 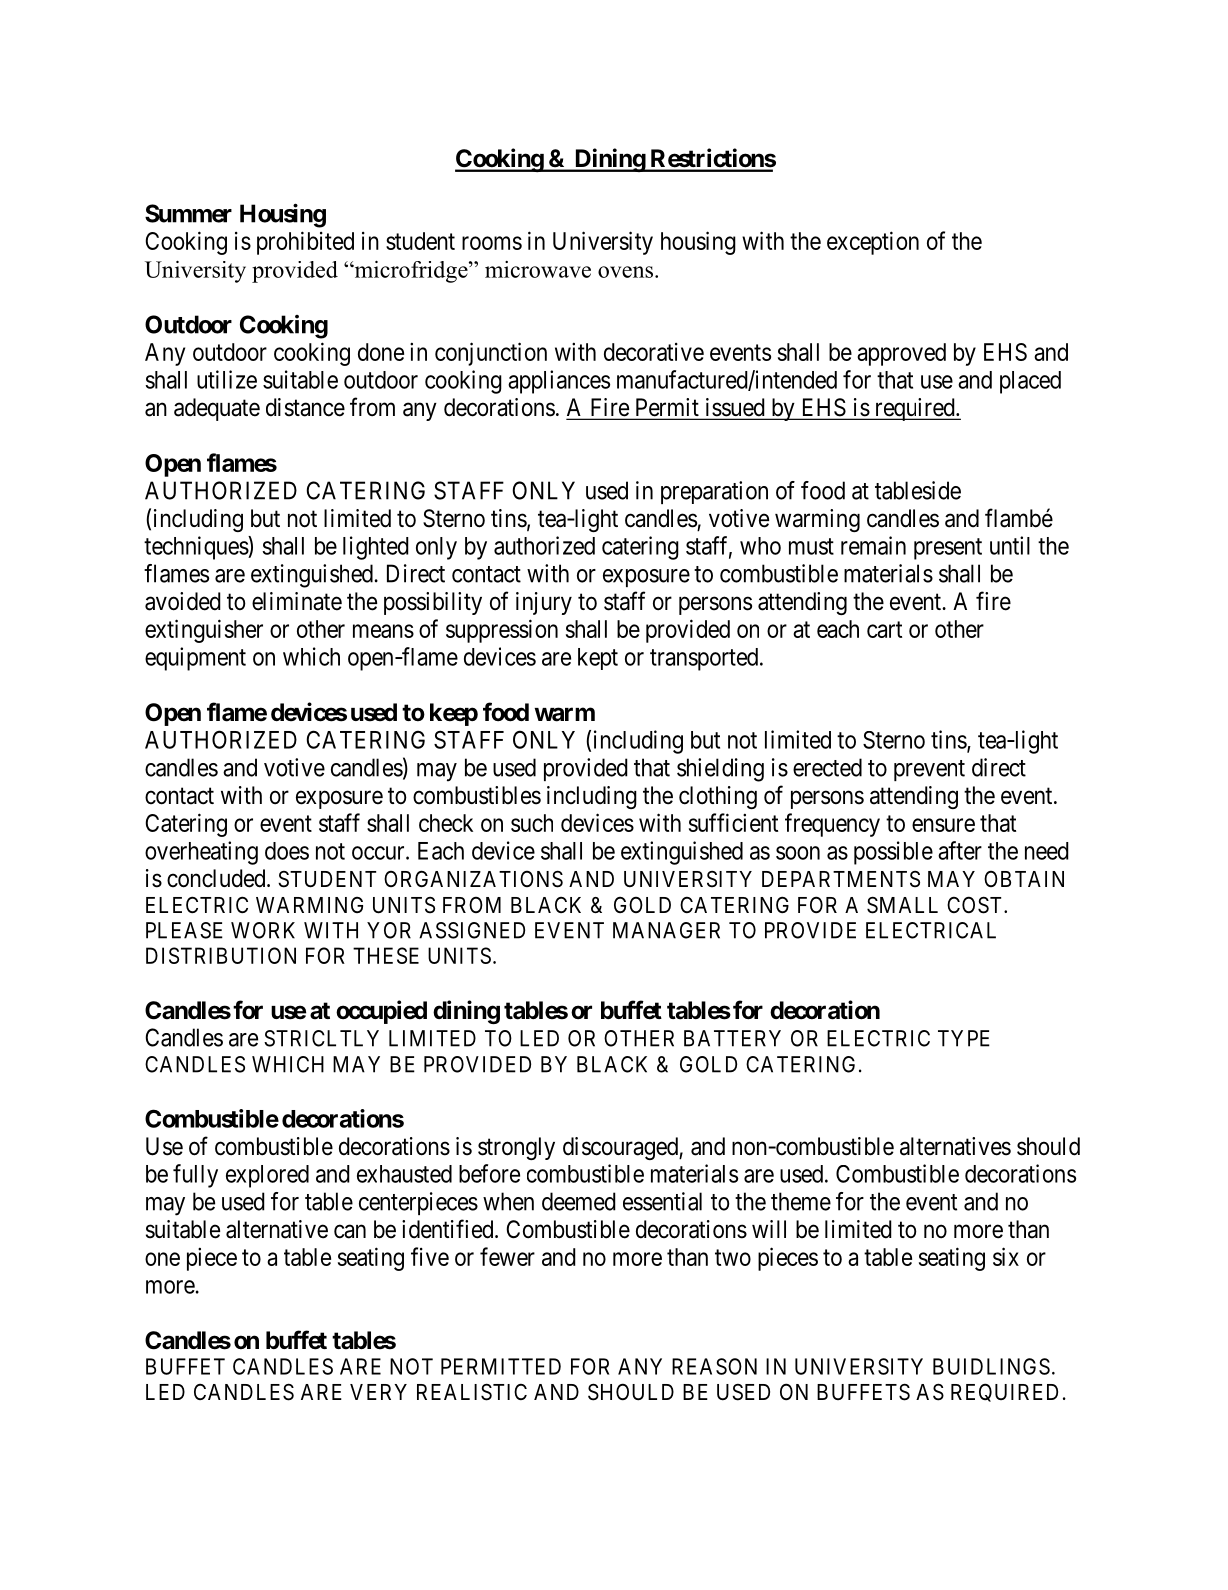 I want to click on exception, so click(x=873, y=243).
